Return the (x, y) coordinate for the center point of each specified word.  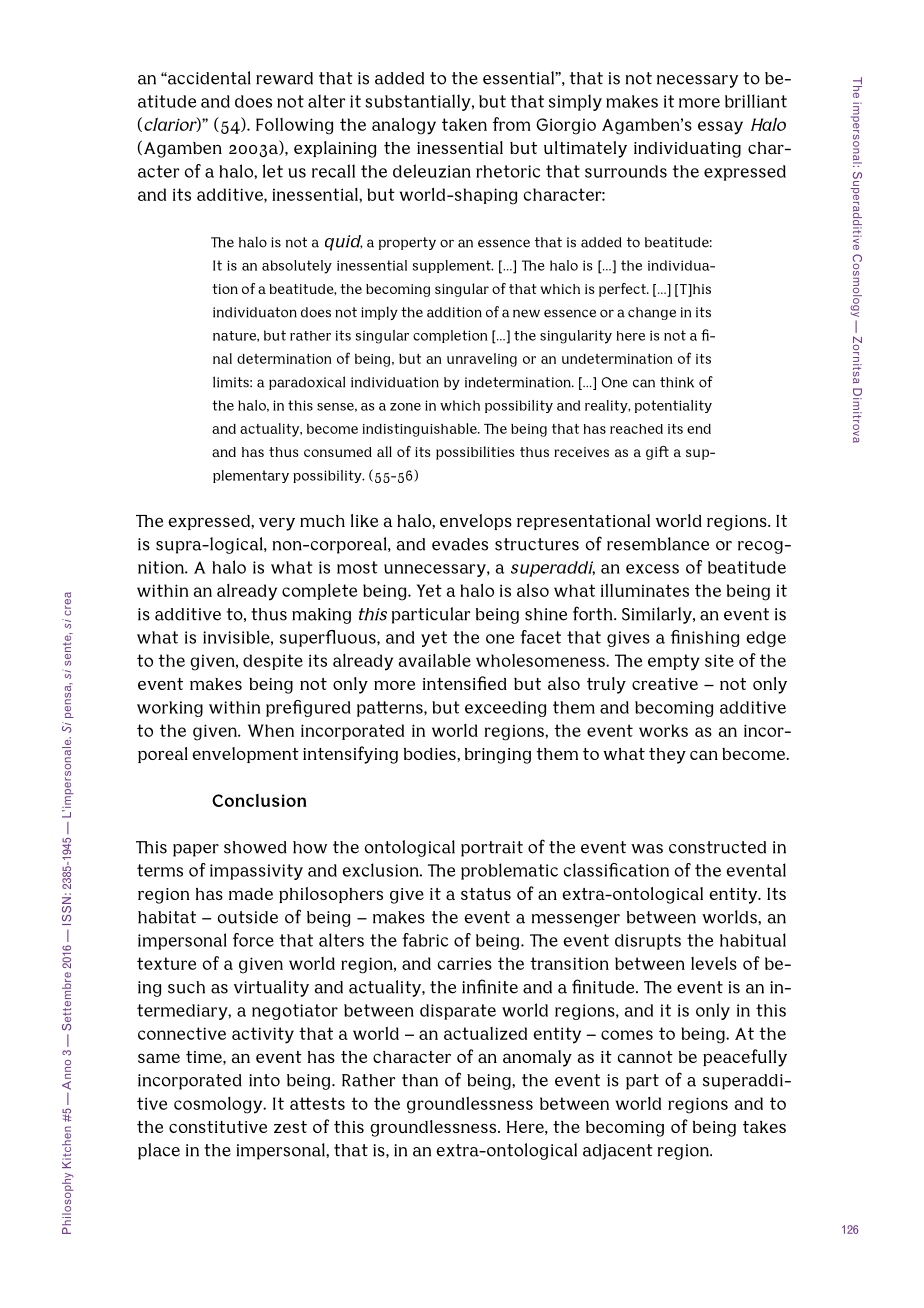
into (264, 1080)
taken (464, 124)
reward (284, 78)
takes (764, 1127)
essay (720, 128)
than (420, 1080)
